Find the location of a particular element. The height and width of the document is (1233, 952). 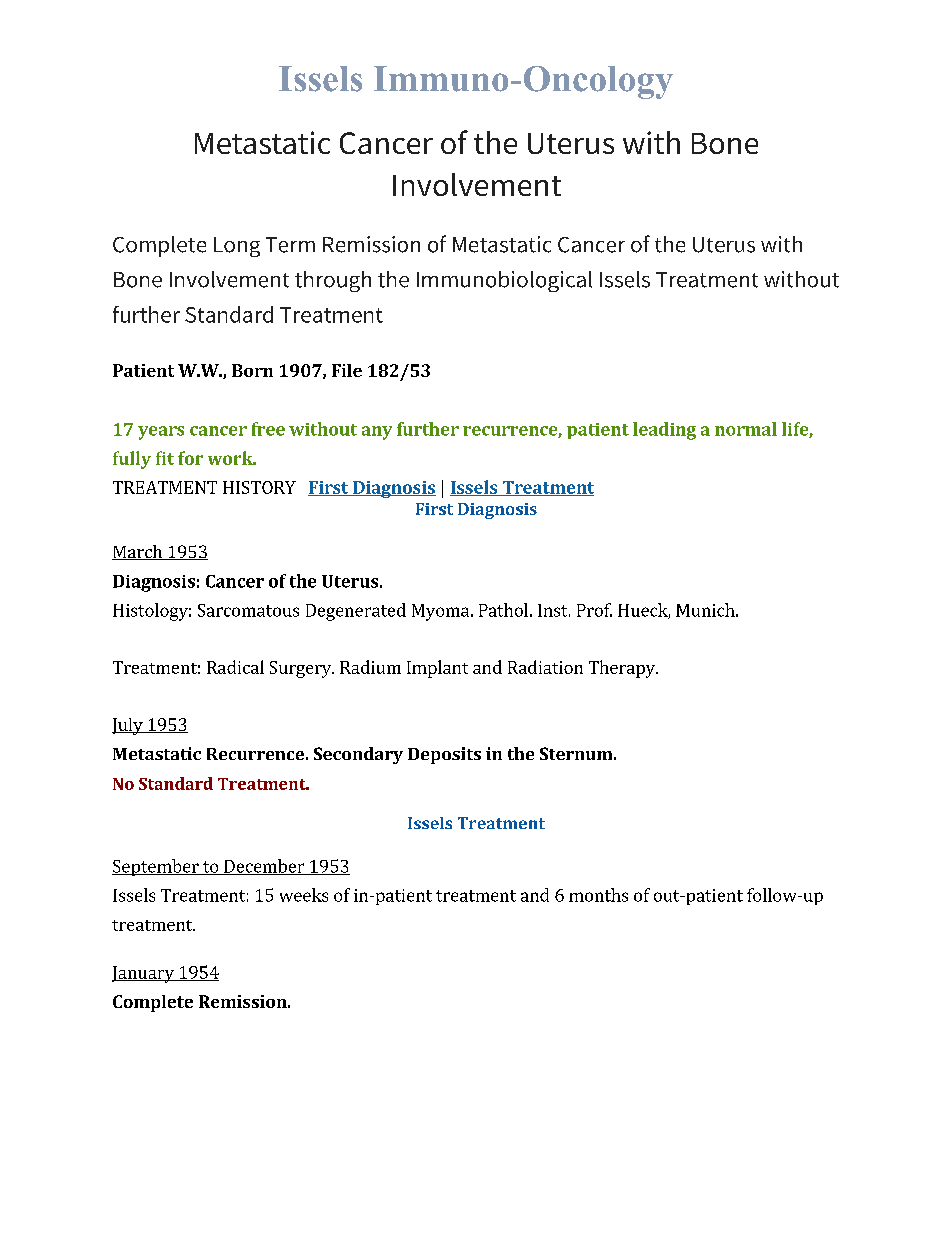

July is located at coordinates (128, 726).
